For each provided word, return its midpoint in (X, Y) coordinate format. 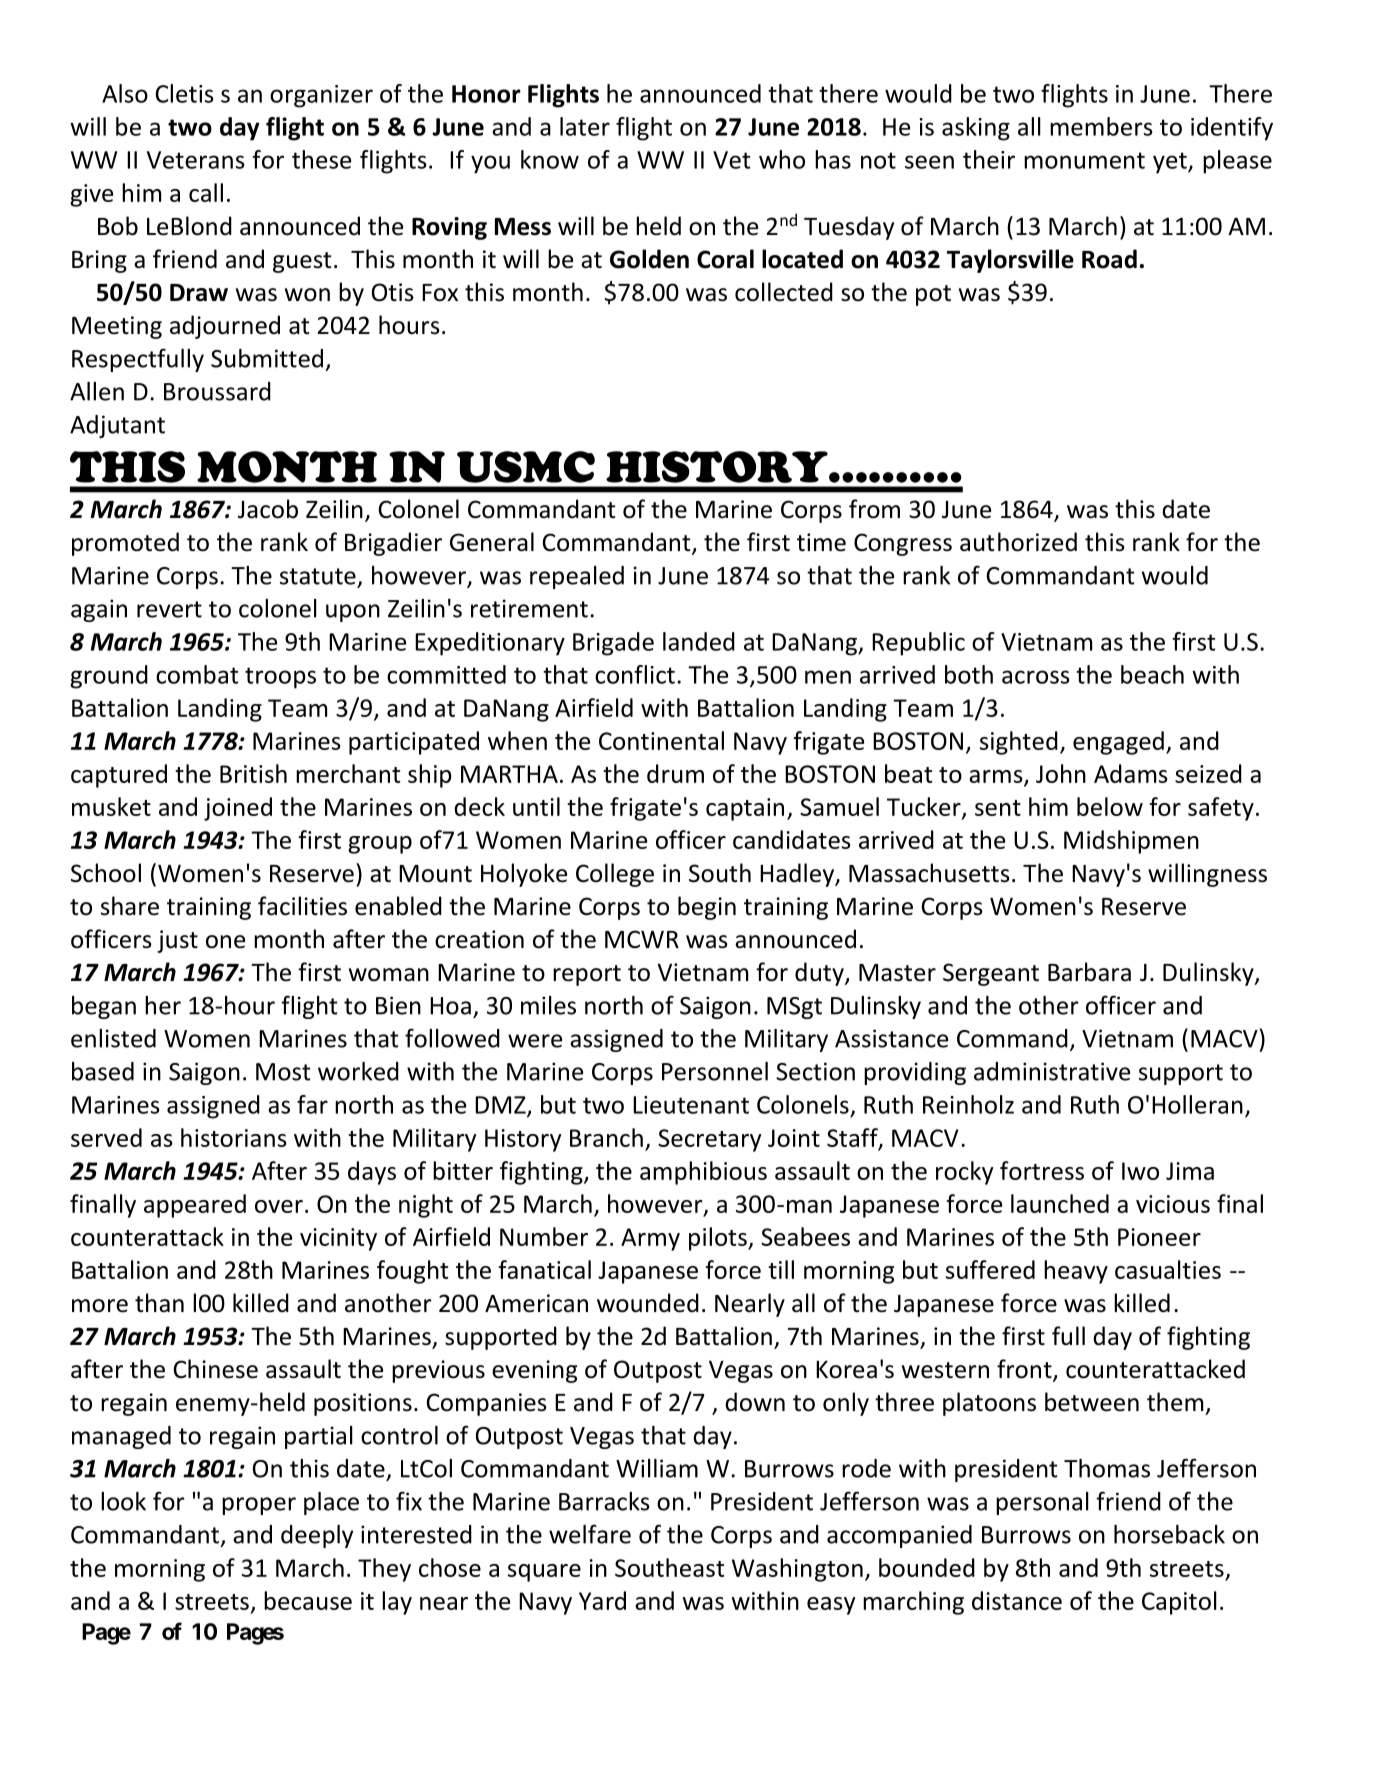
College (615, 875)
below (1110, 806)
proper (259, 1506)
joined (238, 809)
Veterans (196, 160)
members (1101, 126)
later (585, 126)
